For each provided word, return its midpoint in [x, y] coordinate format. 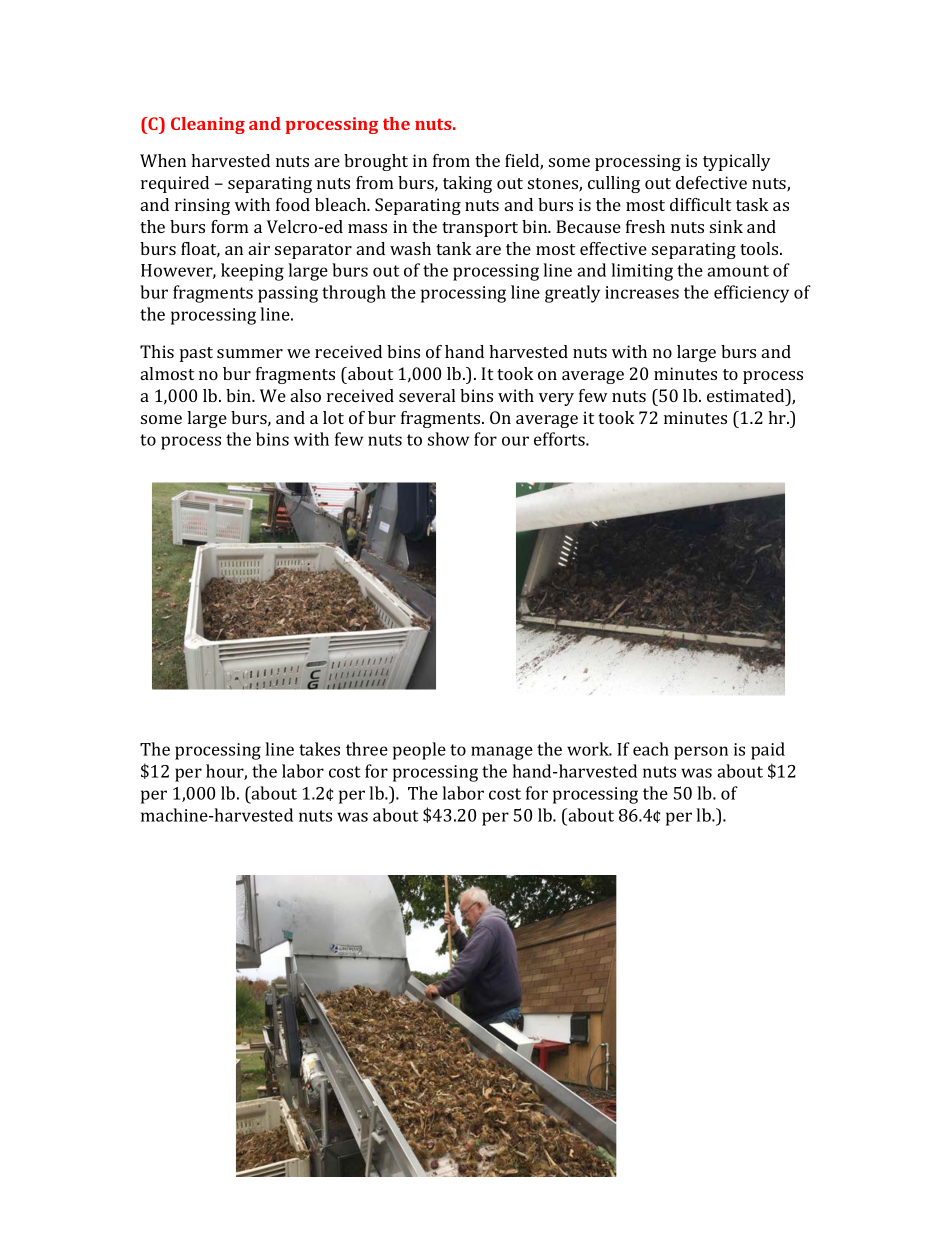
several [427, 395]
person [701, 753]
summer [250, 353]
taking [467, 184]
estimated [747, 395]
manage [502, 753]
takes [319, 749]
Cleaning [208, 125]
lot [333, 417]
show [448, 439]
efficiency [751, 294]
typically [737, 162]
